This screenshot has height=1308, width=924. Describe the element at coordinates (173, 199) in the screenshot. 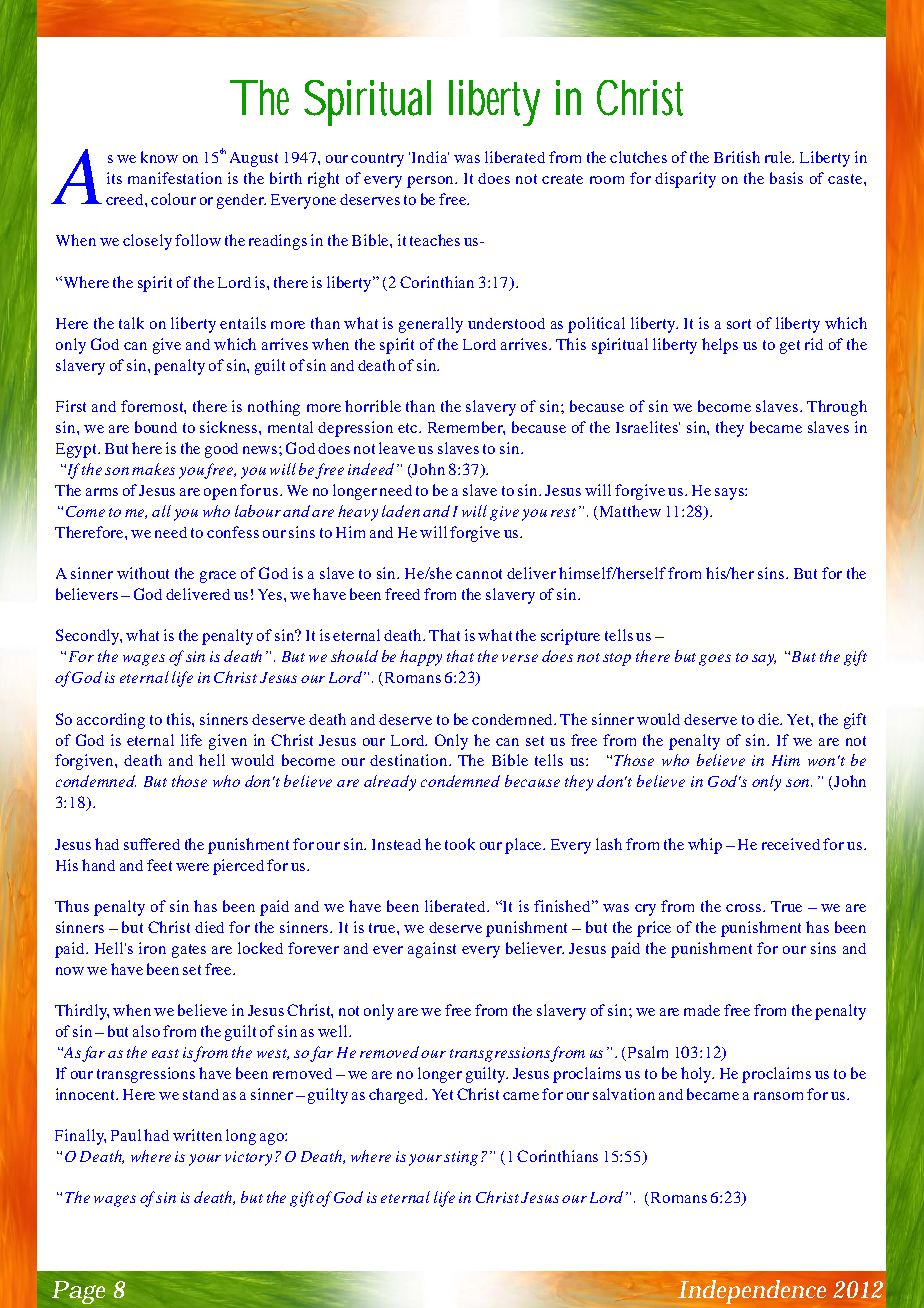

I see `colour` at that location.
